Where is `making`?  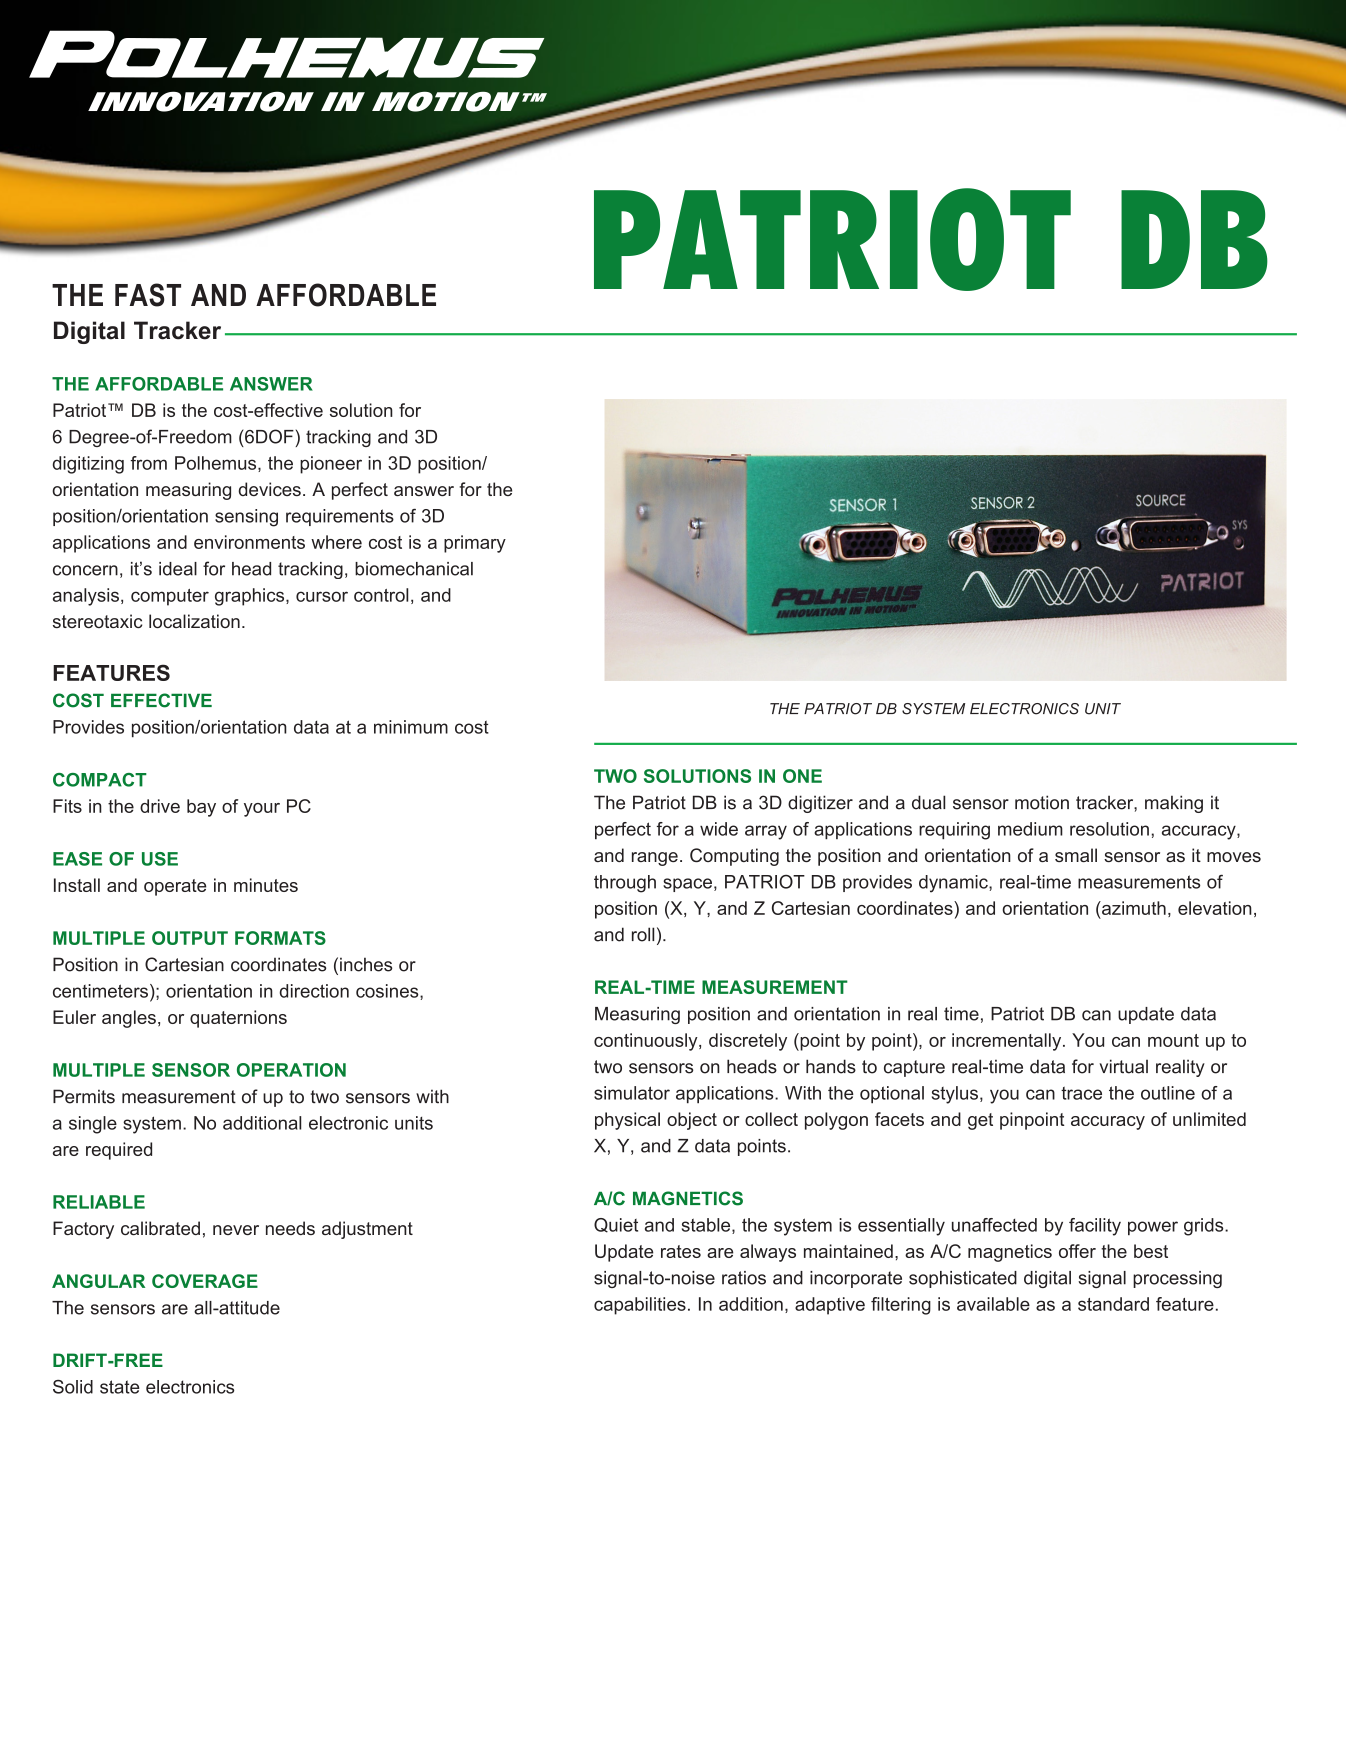
making is located at coordinates (1174, 804).
